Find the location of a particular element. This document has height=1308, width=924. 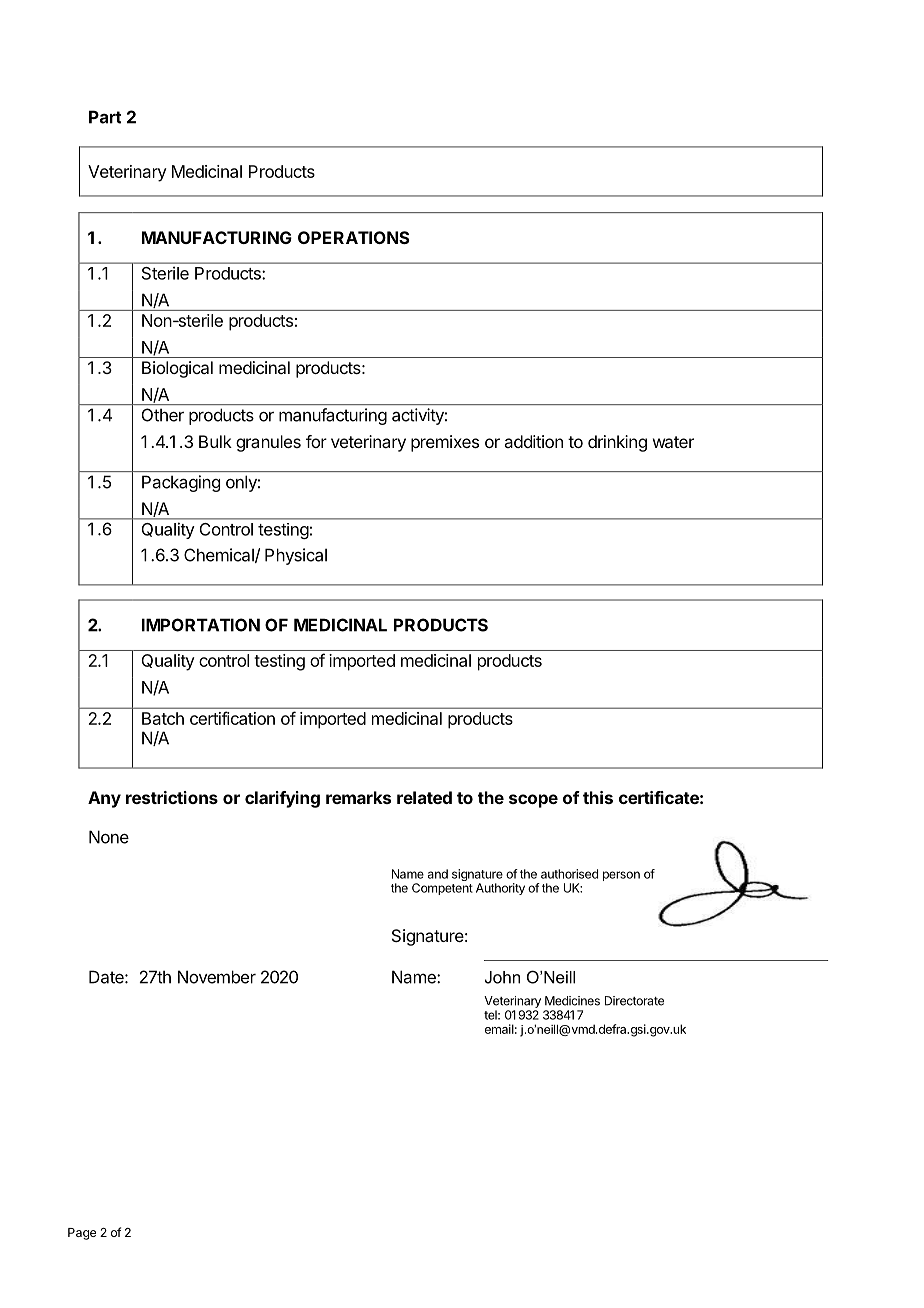

Page is located at coordinates (82, 1234).
